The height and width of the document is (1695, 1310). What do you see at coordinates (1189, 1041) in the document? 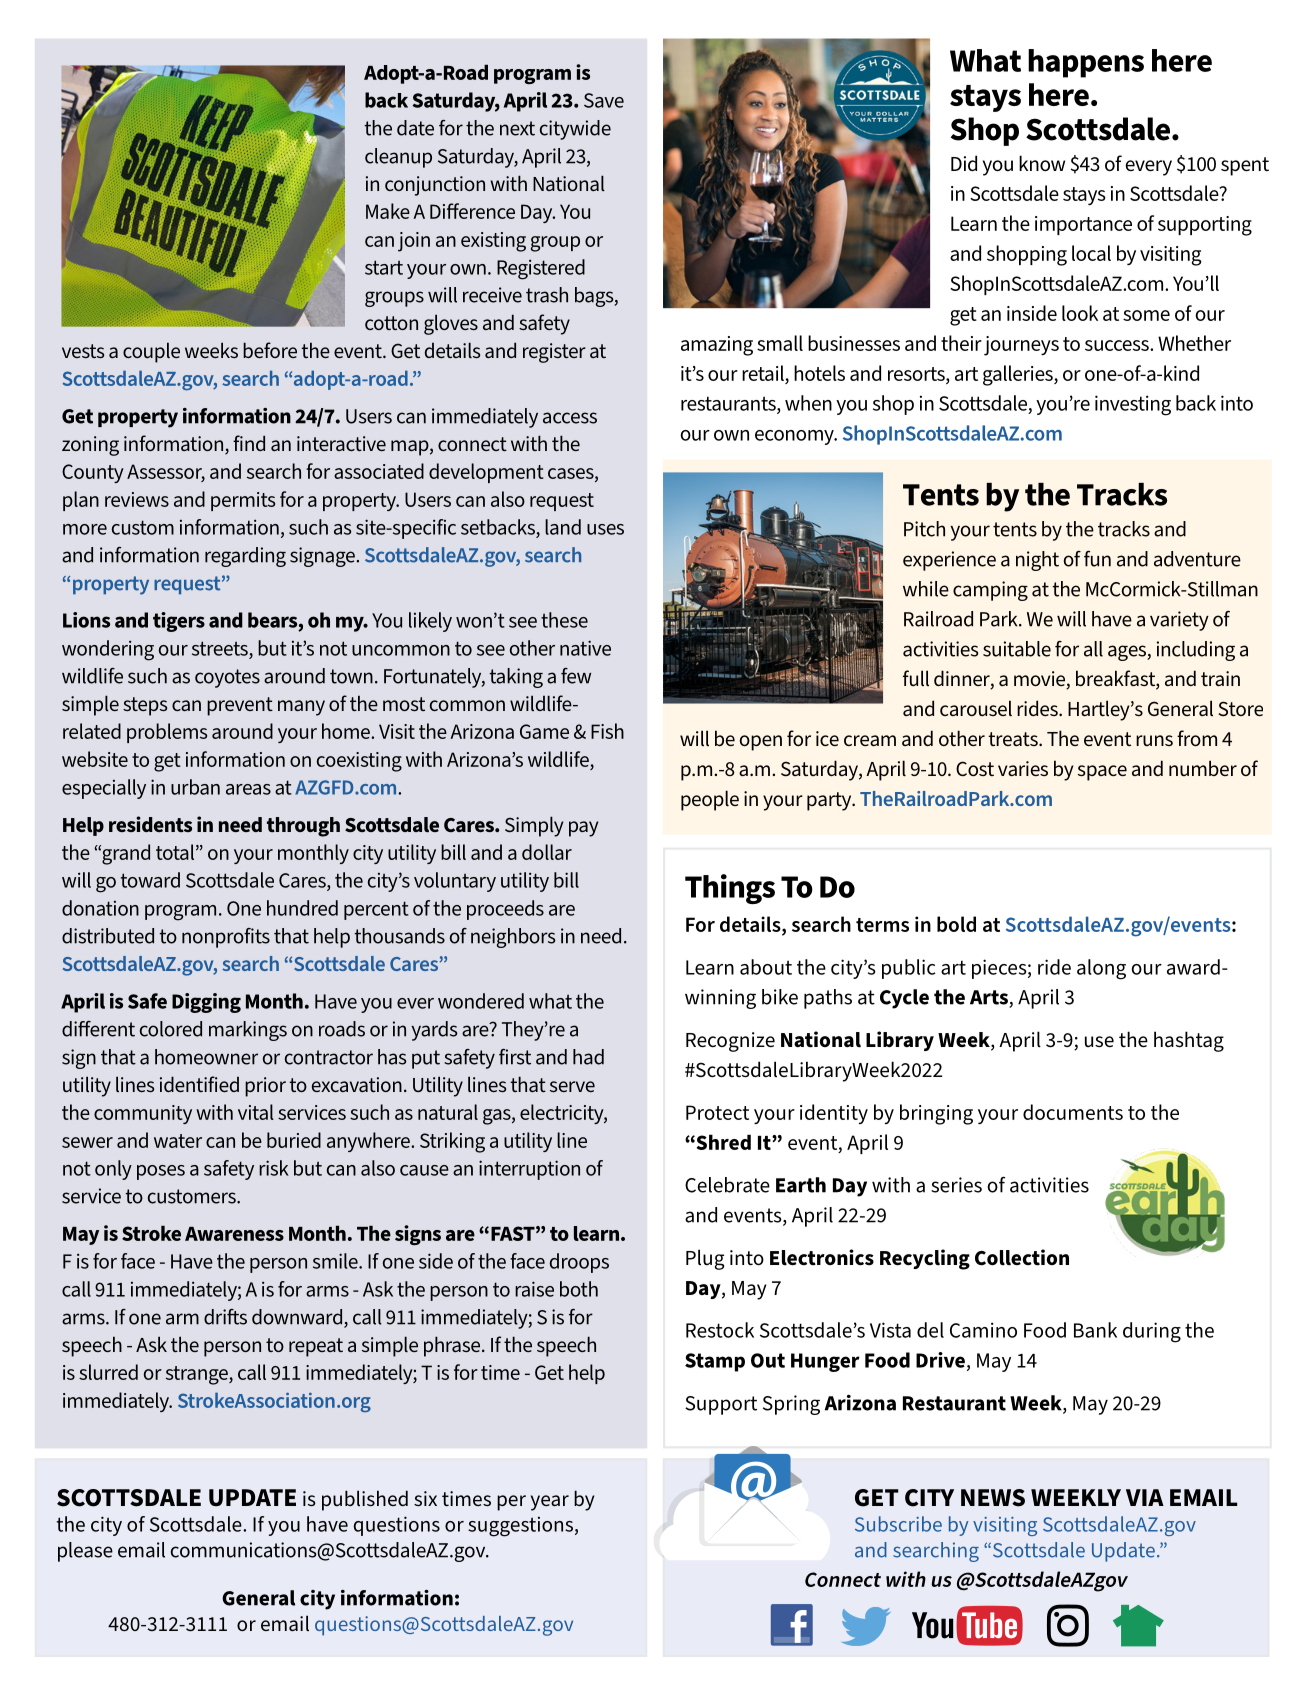
I see `hashtag` at bounding box center [1189, 1041].
